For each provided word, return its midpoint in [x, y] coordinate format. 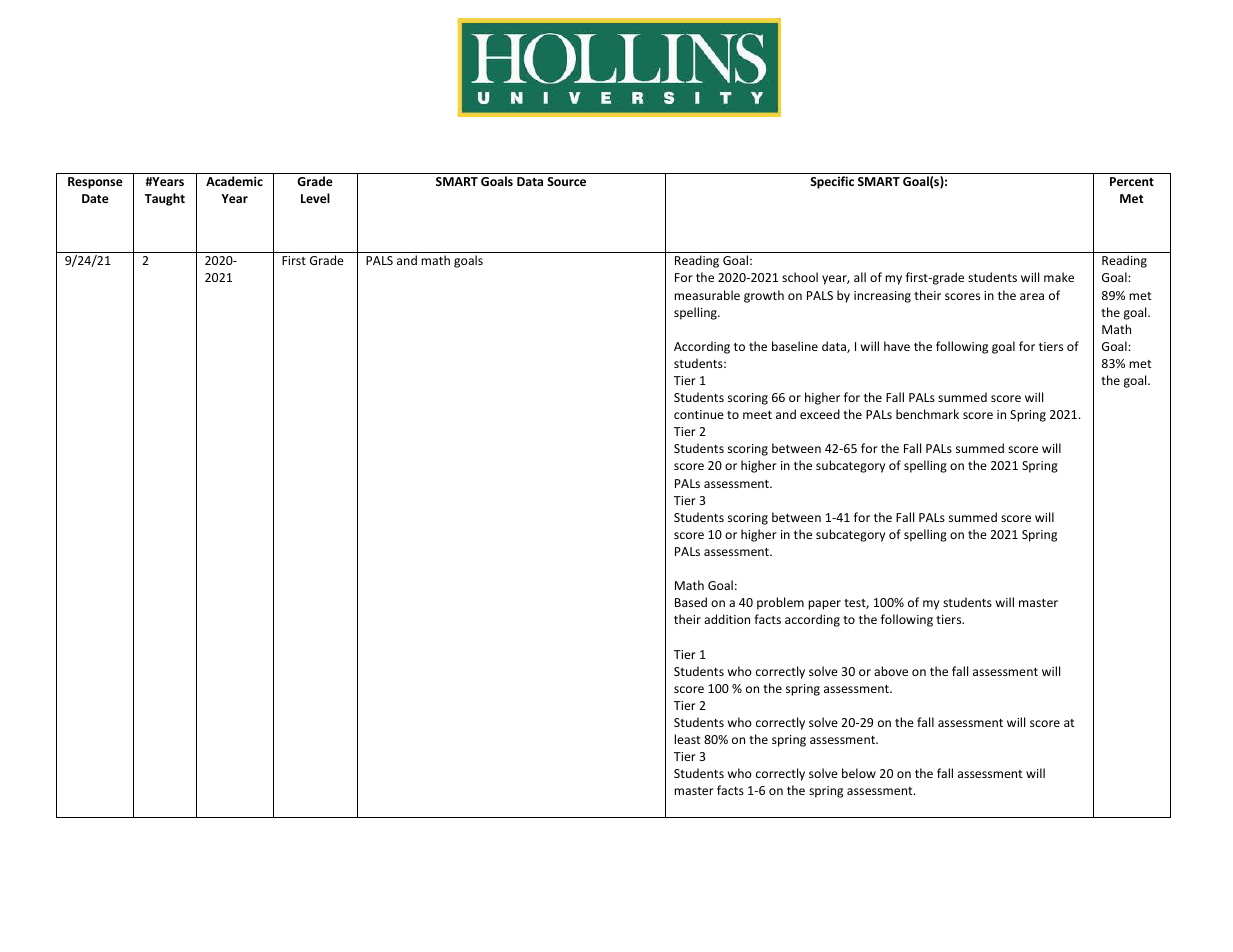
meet [757, 415]
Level [315, 198]
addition [727, 619]
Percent [1132, 181]
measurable [707, 295]
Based [691, 602]
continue [699, 414]
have [897, 346]
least [687, 739]
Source [566, 181]
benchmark [927, 414]
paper [824, 605]
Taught [165, 199]
